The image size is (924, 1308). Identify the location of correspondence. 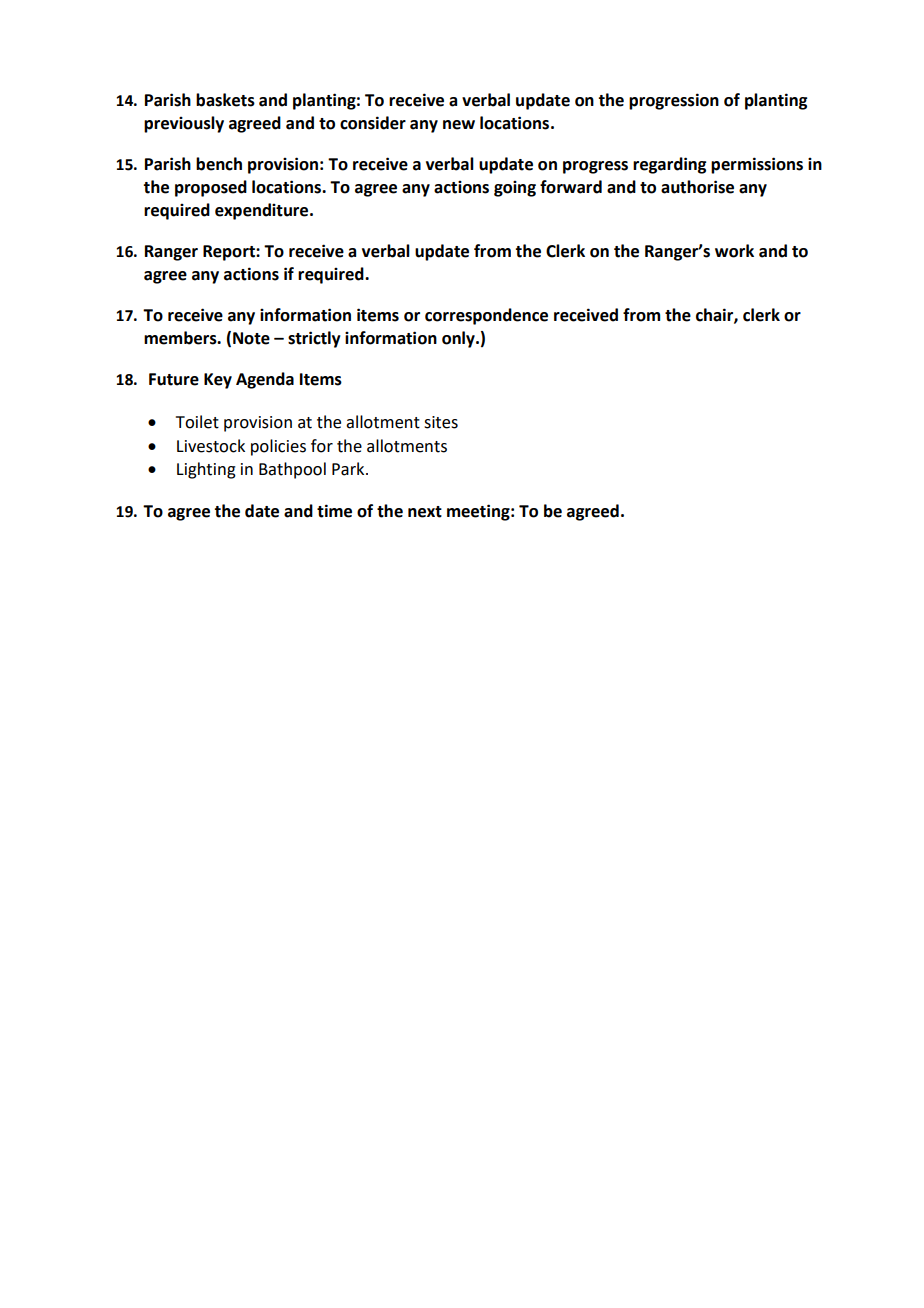
(486, 316).
